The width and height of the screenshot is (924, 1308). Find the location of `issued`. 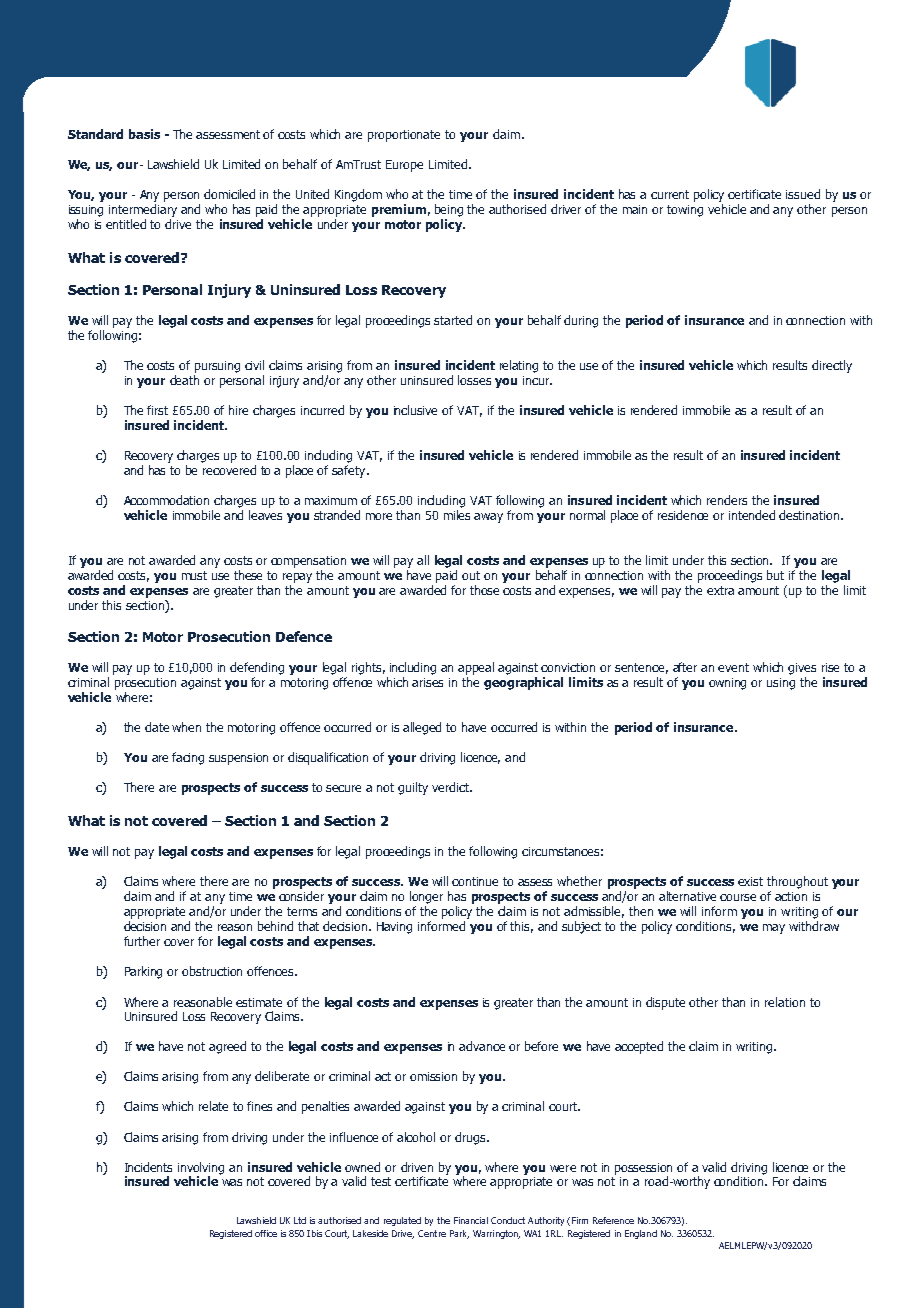

issued is located at coordinates (803, 194).
